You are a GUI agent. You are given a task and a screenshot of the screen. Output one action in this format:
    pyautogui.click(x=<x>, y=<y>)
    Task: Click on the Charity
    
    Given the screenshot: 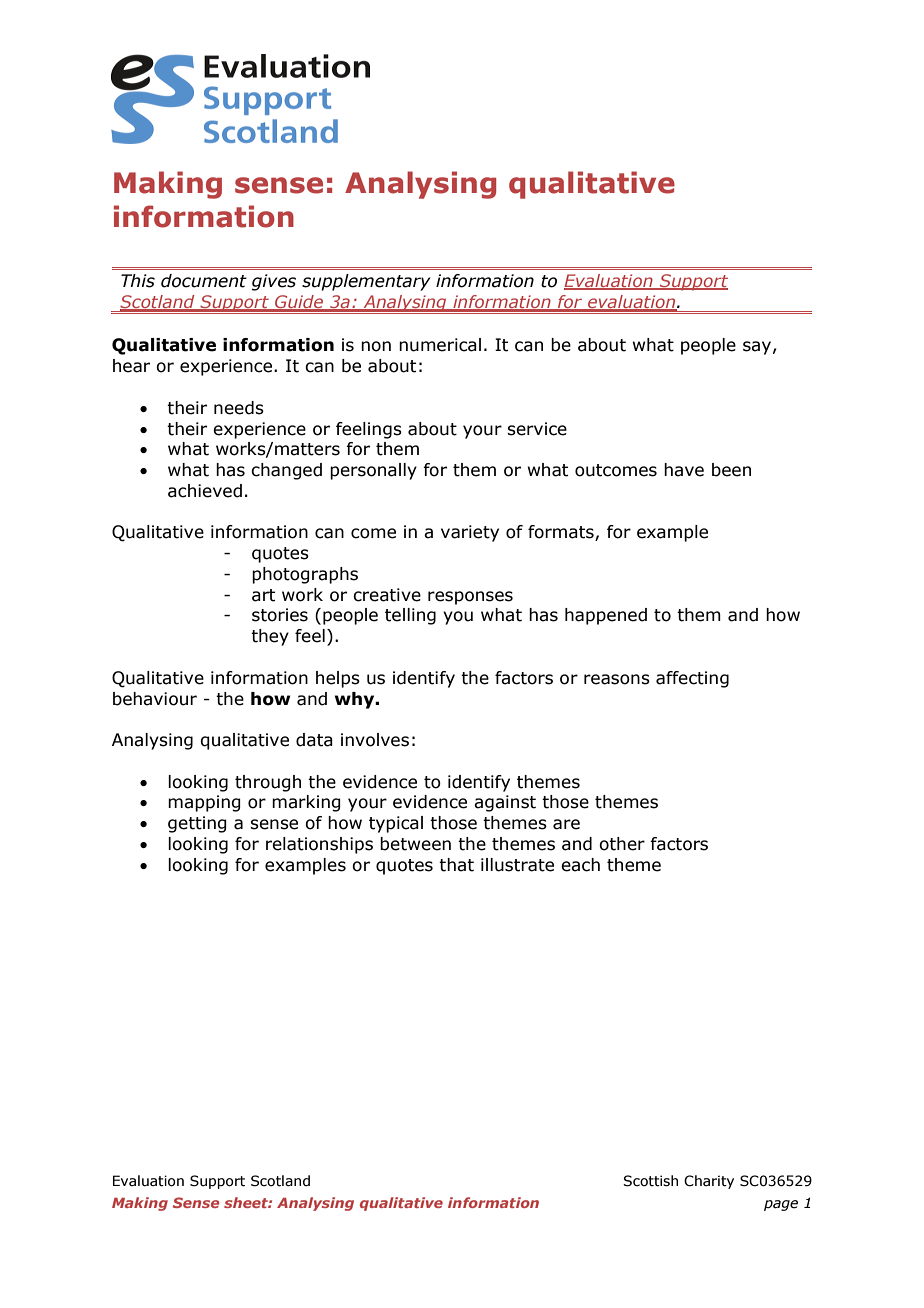 What is the action you would take?
    pyautogui.click(x=709, y=1182)
